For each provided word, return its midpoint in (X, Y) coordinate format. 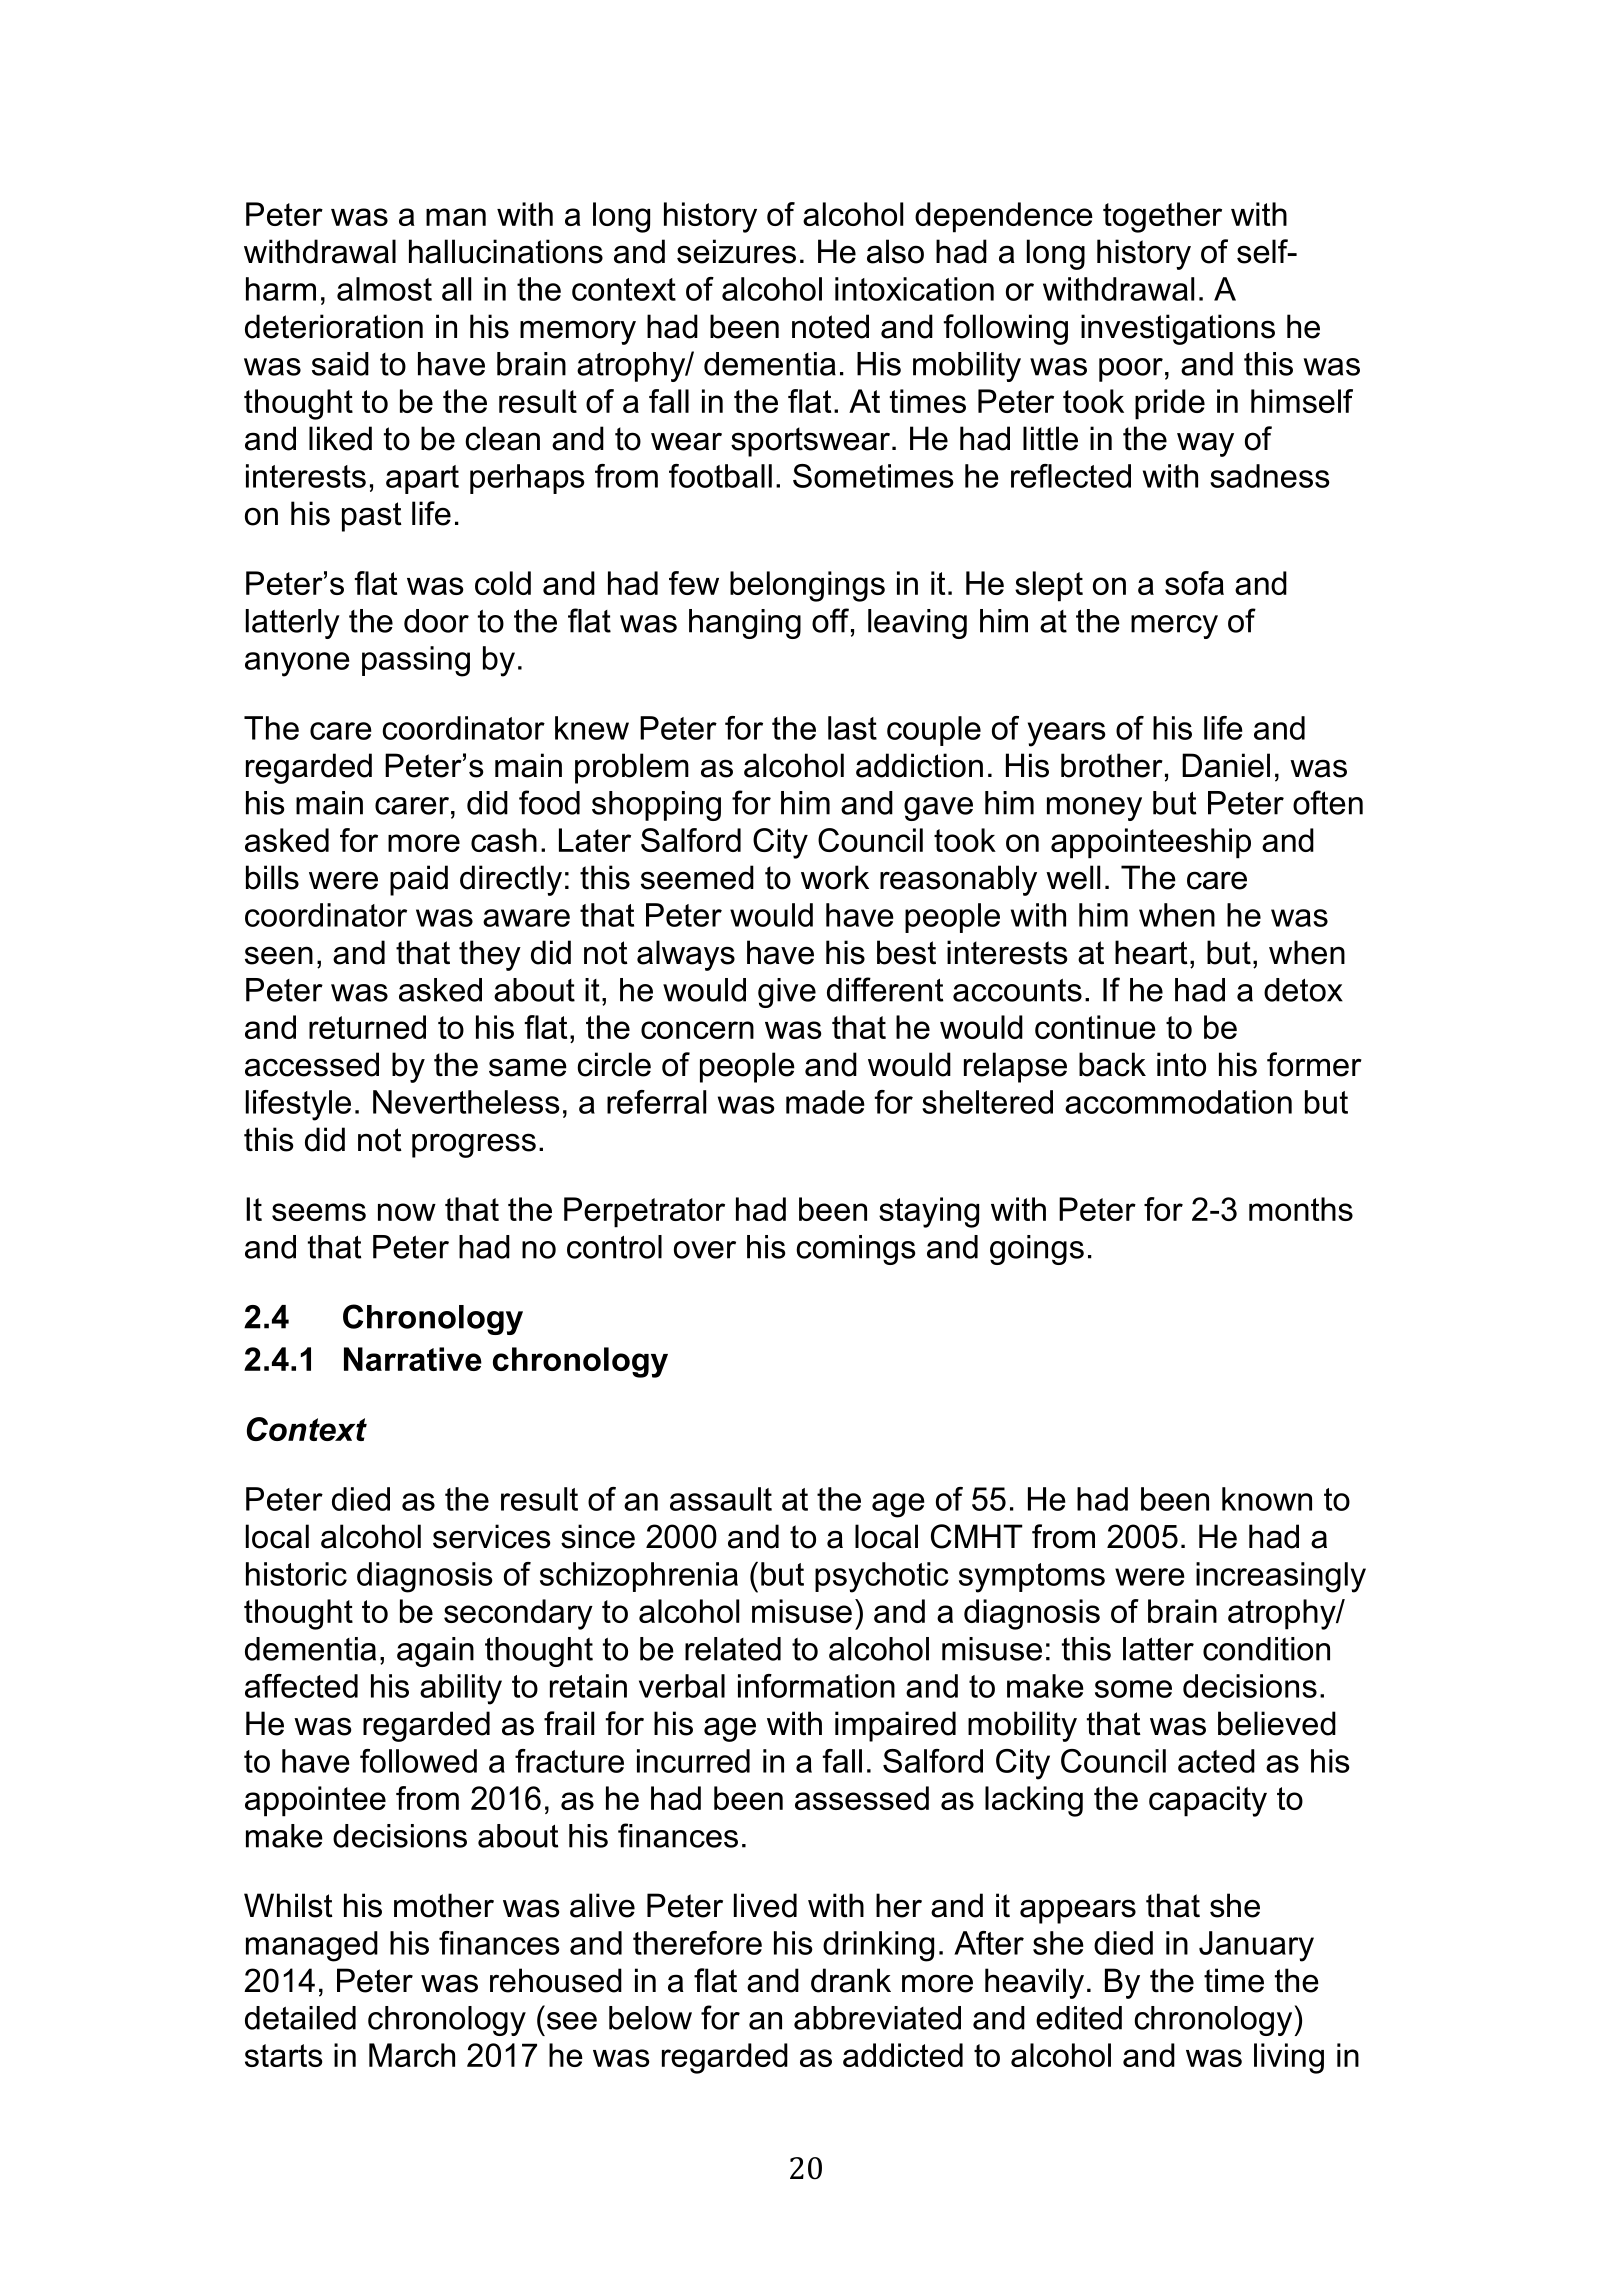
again (435, 1652)
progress (474, 1145)
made (825, 1102)
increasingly (1281, 1577)
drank (851, 1980)
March (412, 2055)
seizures (736, 251)
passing (416, 661)
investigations (1178, 329)
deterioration (334, 326)
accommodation (1178, 1102)
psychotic (882, 1577)
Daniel (1226, 765)
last (852, 728)
